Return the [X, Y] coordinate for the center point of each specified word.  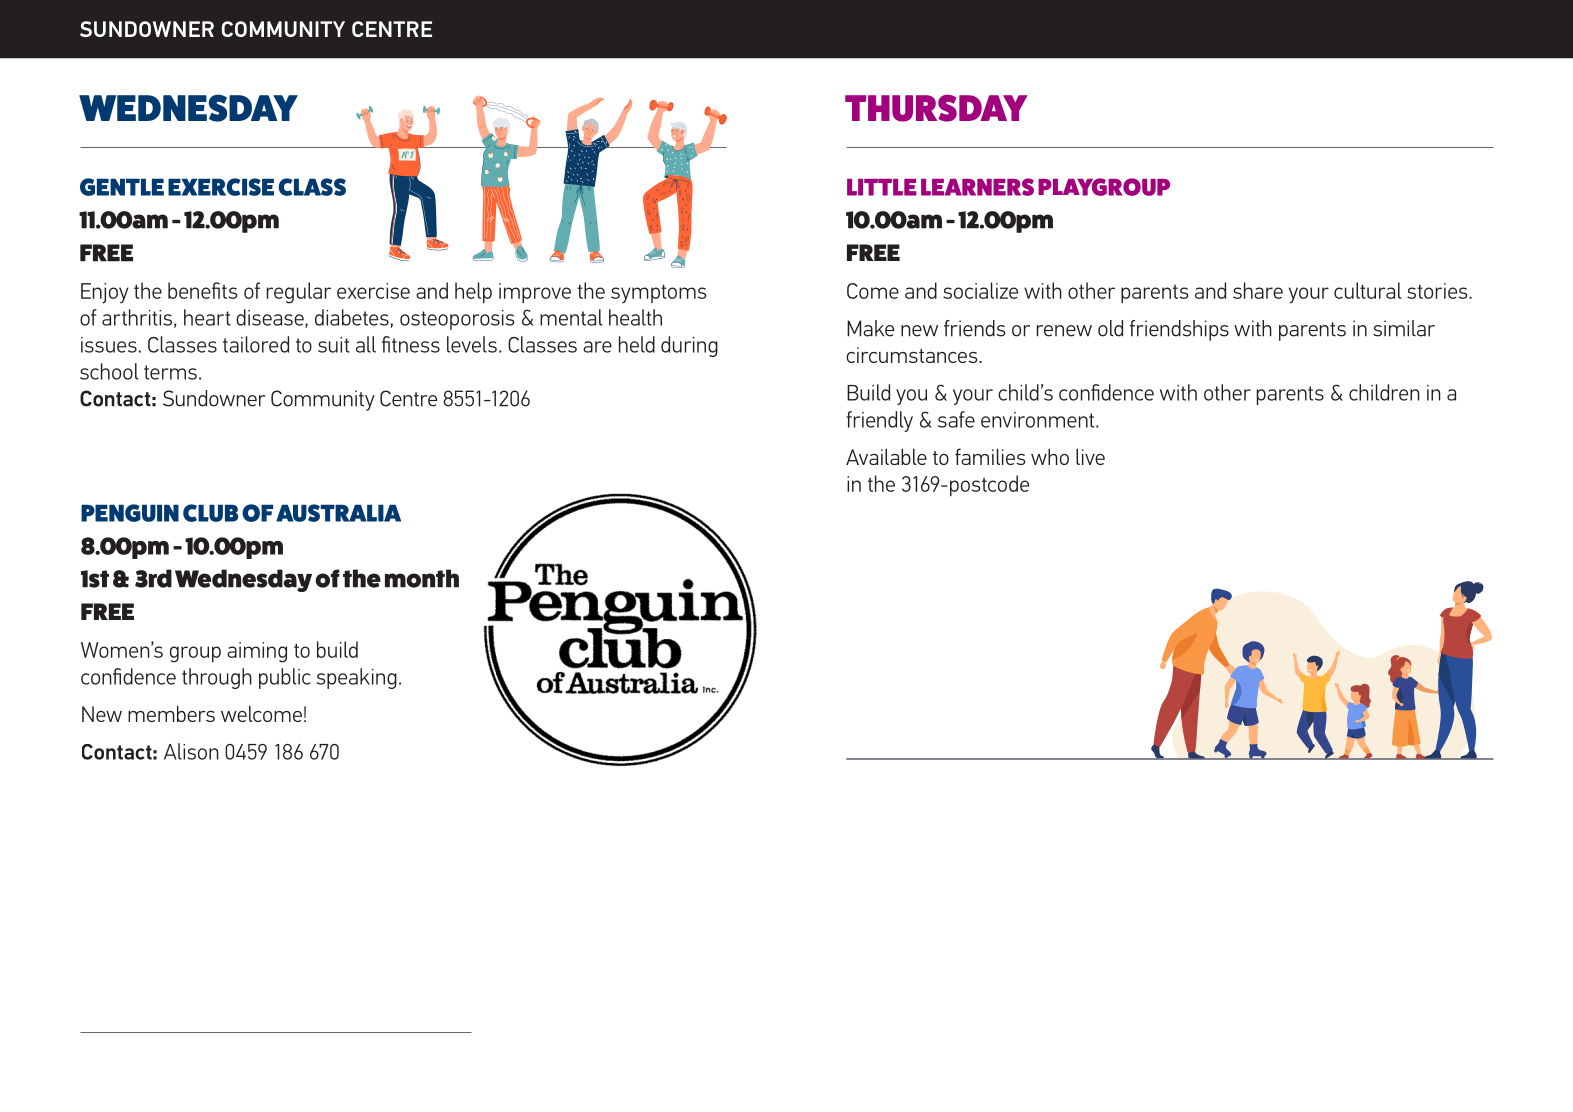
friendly [879, 421]
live [1090, 456]
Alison [191, 751]
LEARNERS [977, 187]
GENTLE [122, 187]
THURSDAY [936, 108]
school [109, 371]
